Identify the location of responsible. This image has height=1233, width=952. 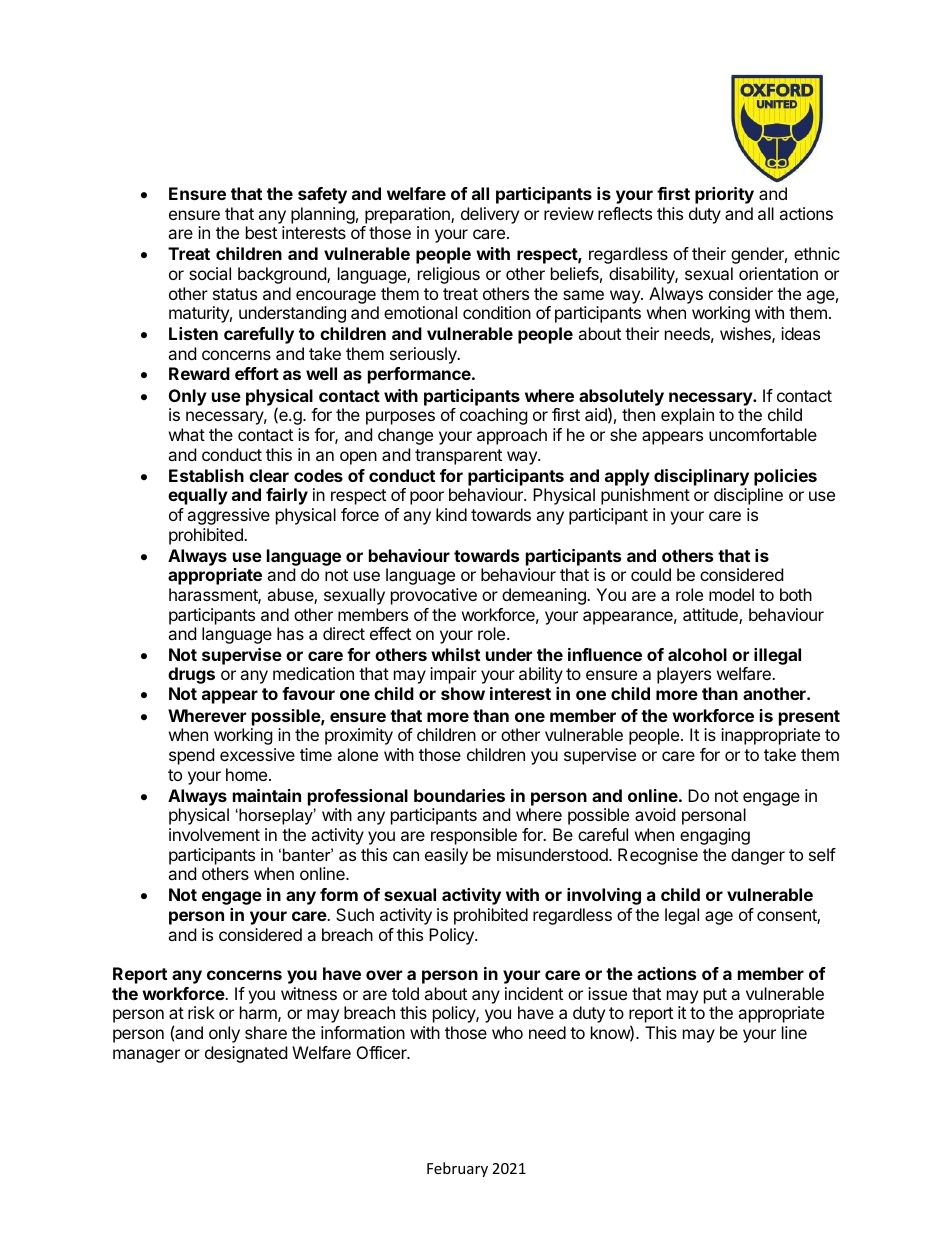
(474, 836).
